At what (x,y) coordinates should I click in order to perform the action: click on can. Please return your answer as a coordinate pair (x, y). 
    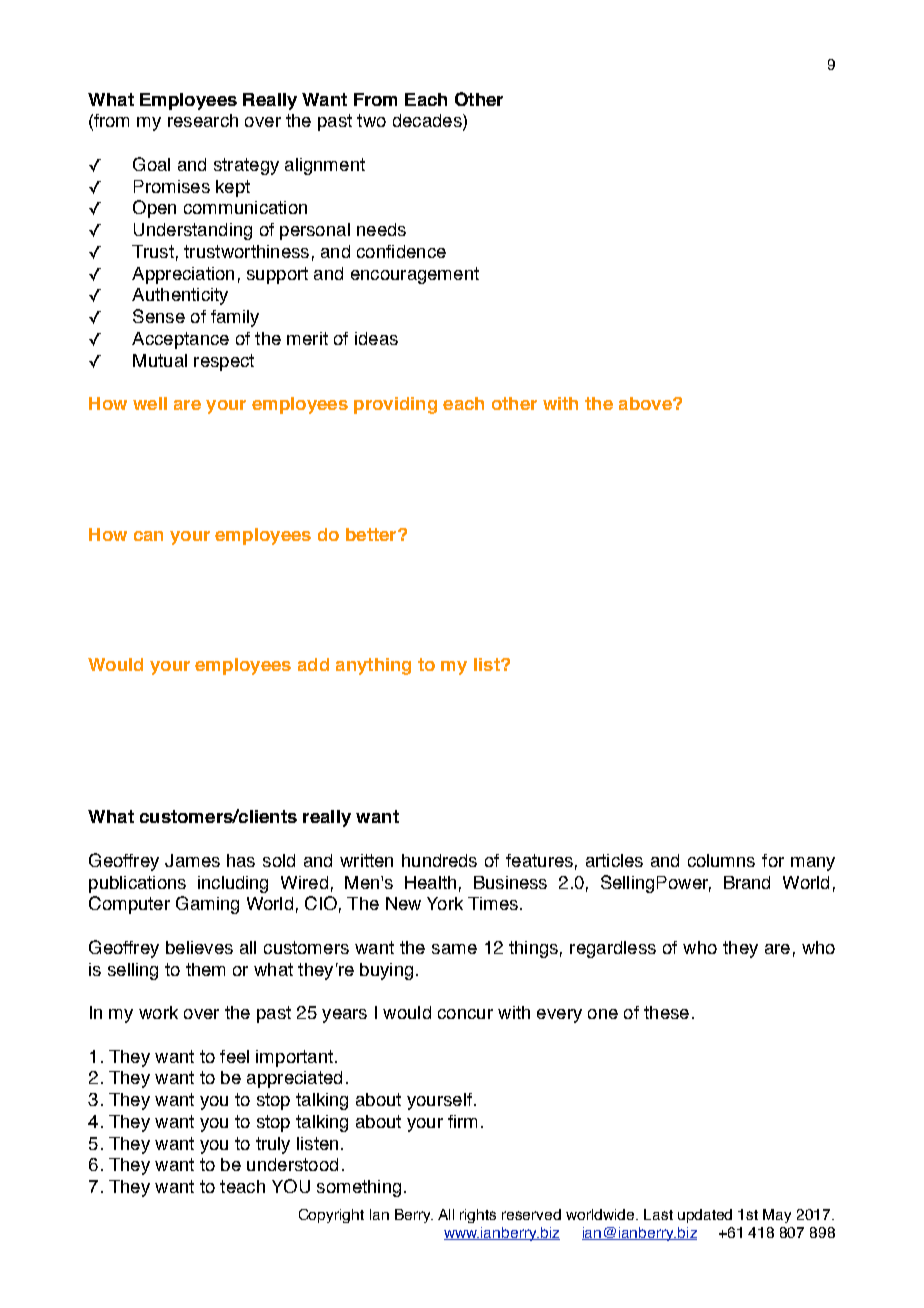
    Looking at the image, I should click on (148, 536).
